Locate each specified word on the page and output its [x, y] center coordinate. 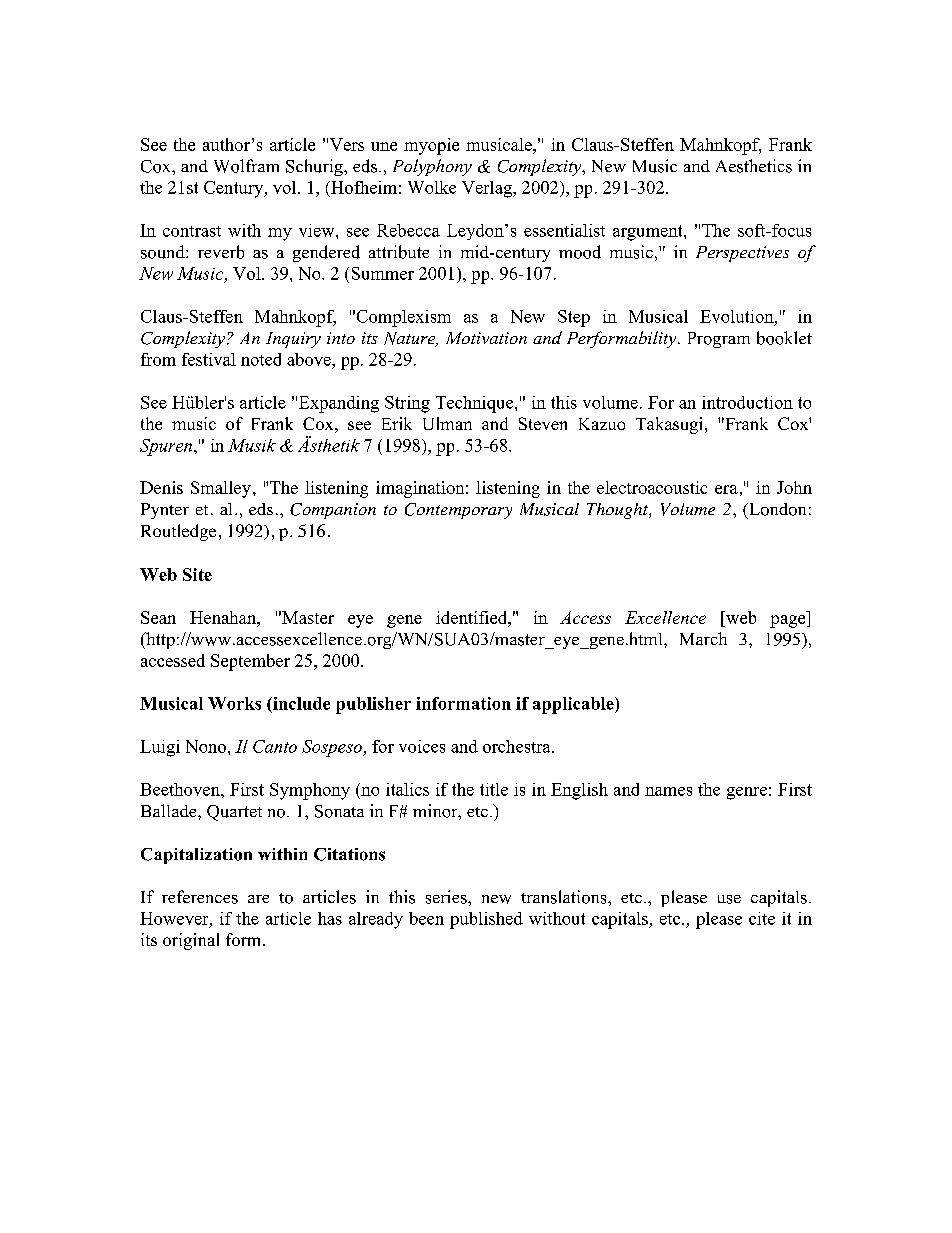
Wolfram [246, 166]
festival [209, 359]
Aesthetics [754, 166]
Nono [206, 746]
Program [719, 340]
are [258, 899]
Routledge [178, 532]
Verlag [488, 189]
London [776, 509]
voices [422, 746]
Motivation [486, 338]
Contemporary [458, 511]
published [486, 920]
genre [747, 793]
